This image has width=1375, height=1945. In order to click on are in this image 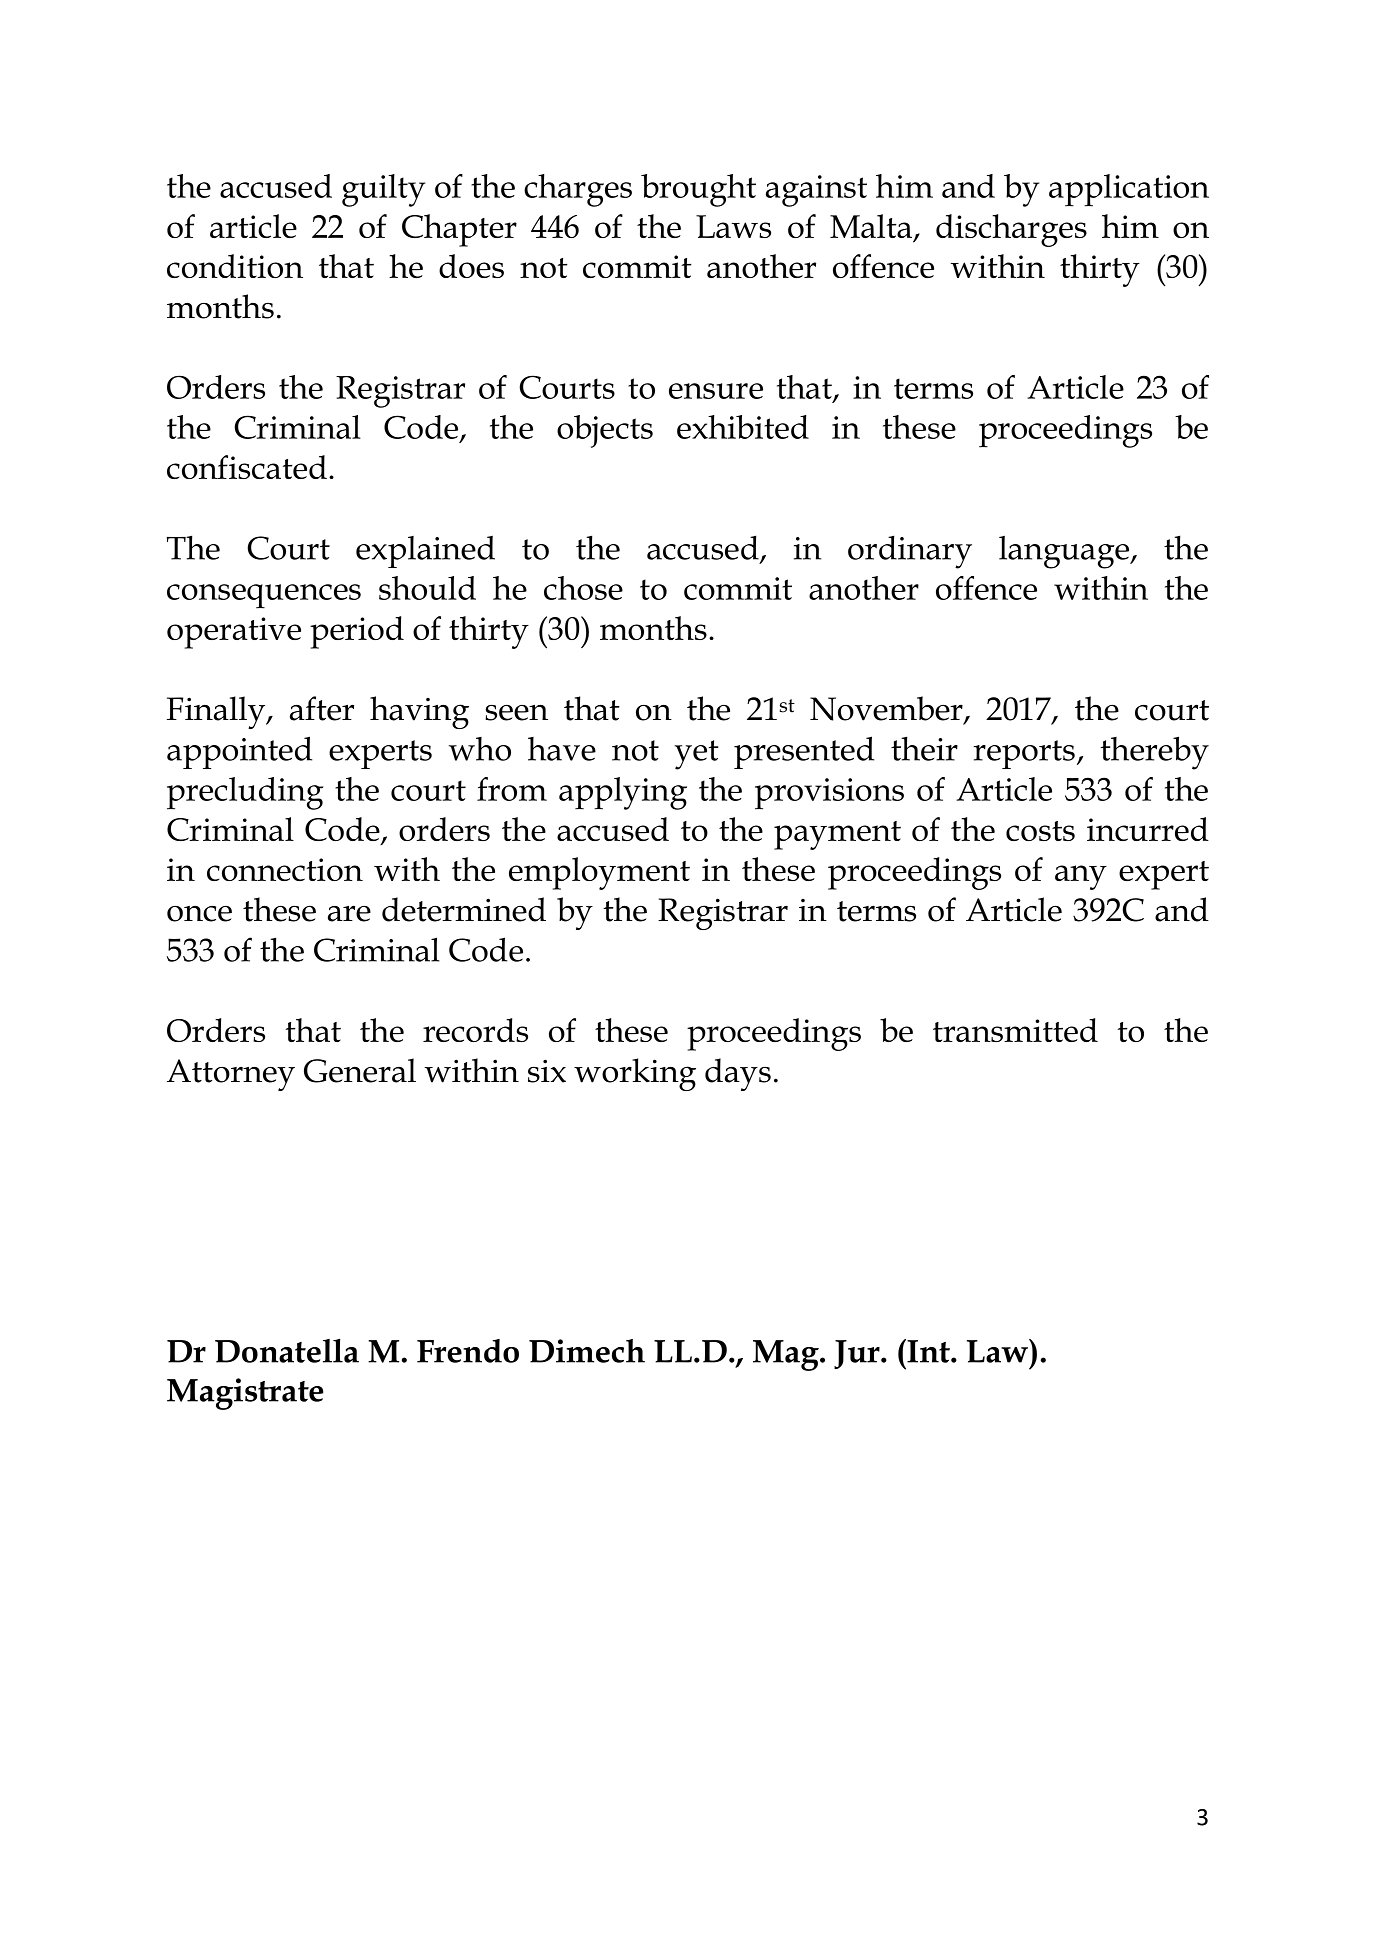, I will do `click(349, 914)`.
